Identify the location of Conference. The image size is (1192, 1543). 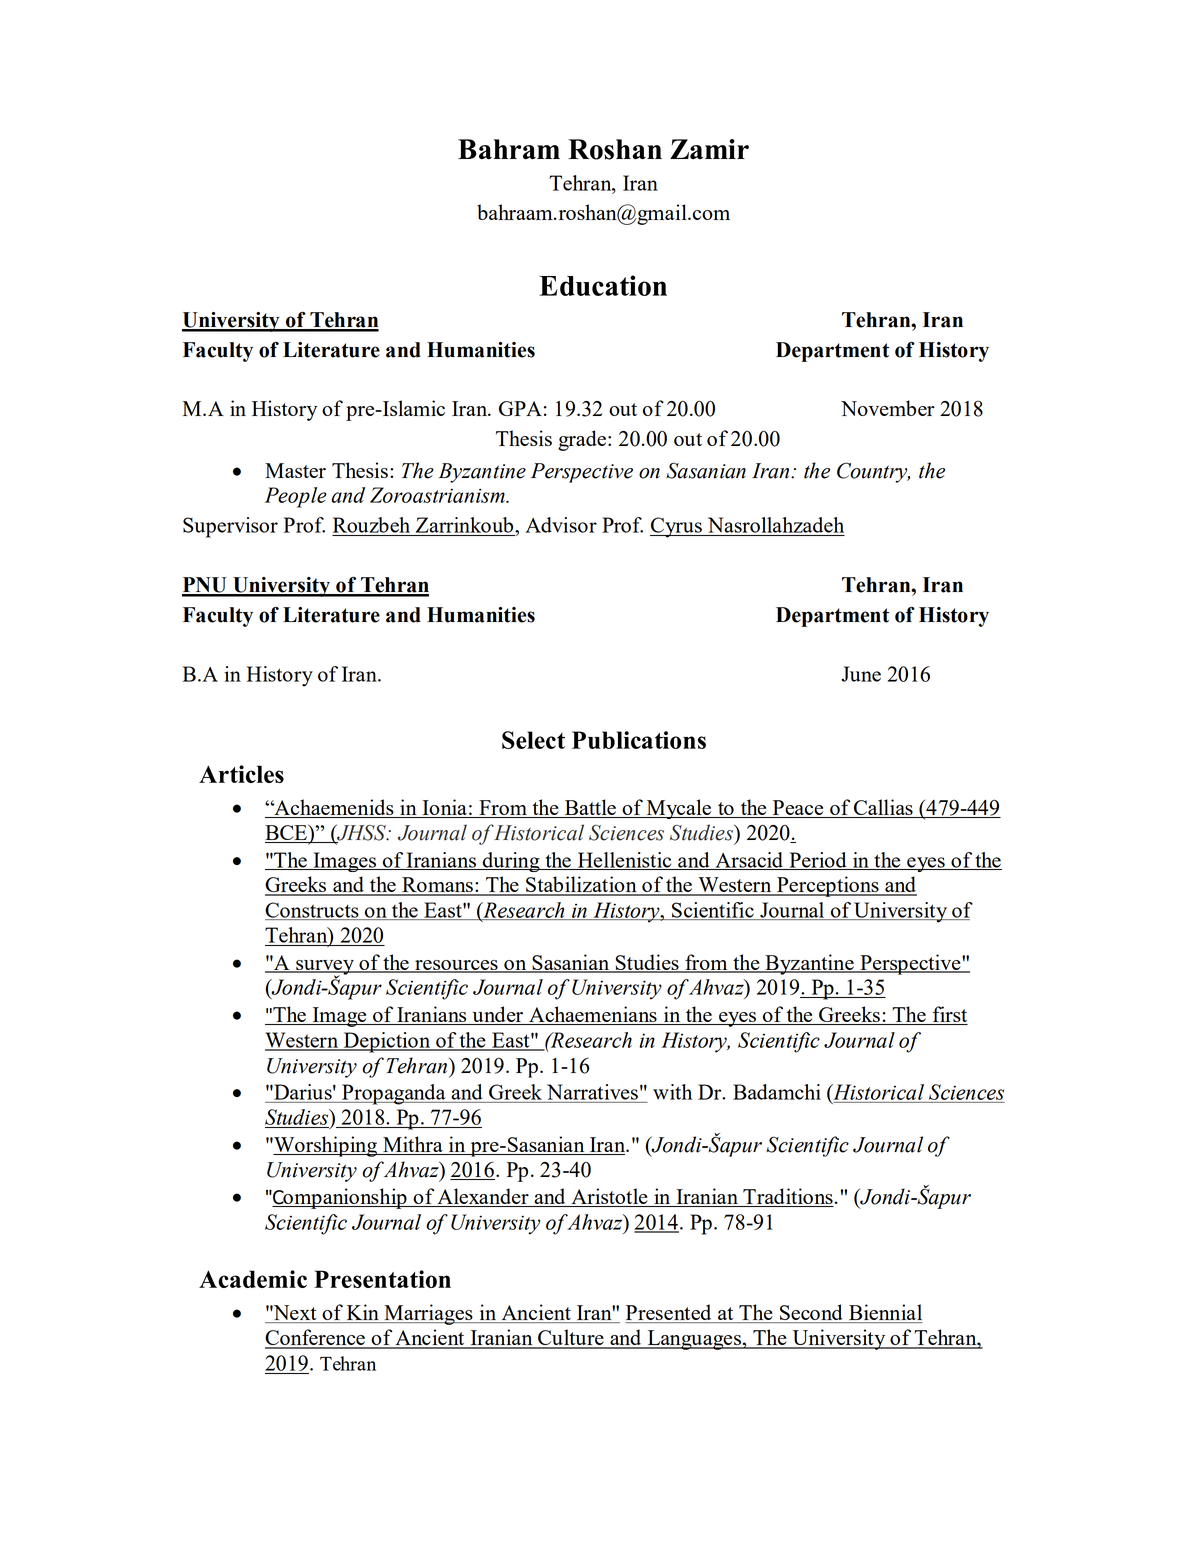
(316, 1338).
